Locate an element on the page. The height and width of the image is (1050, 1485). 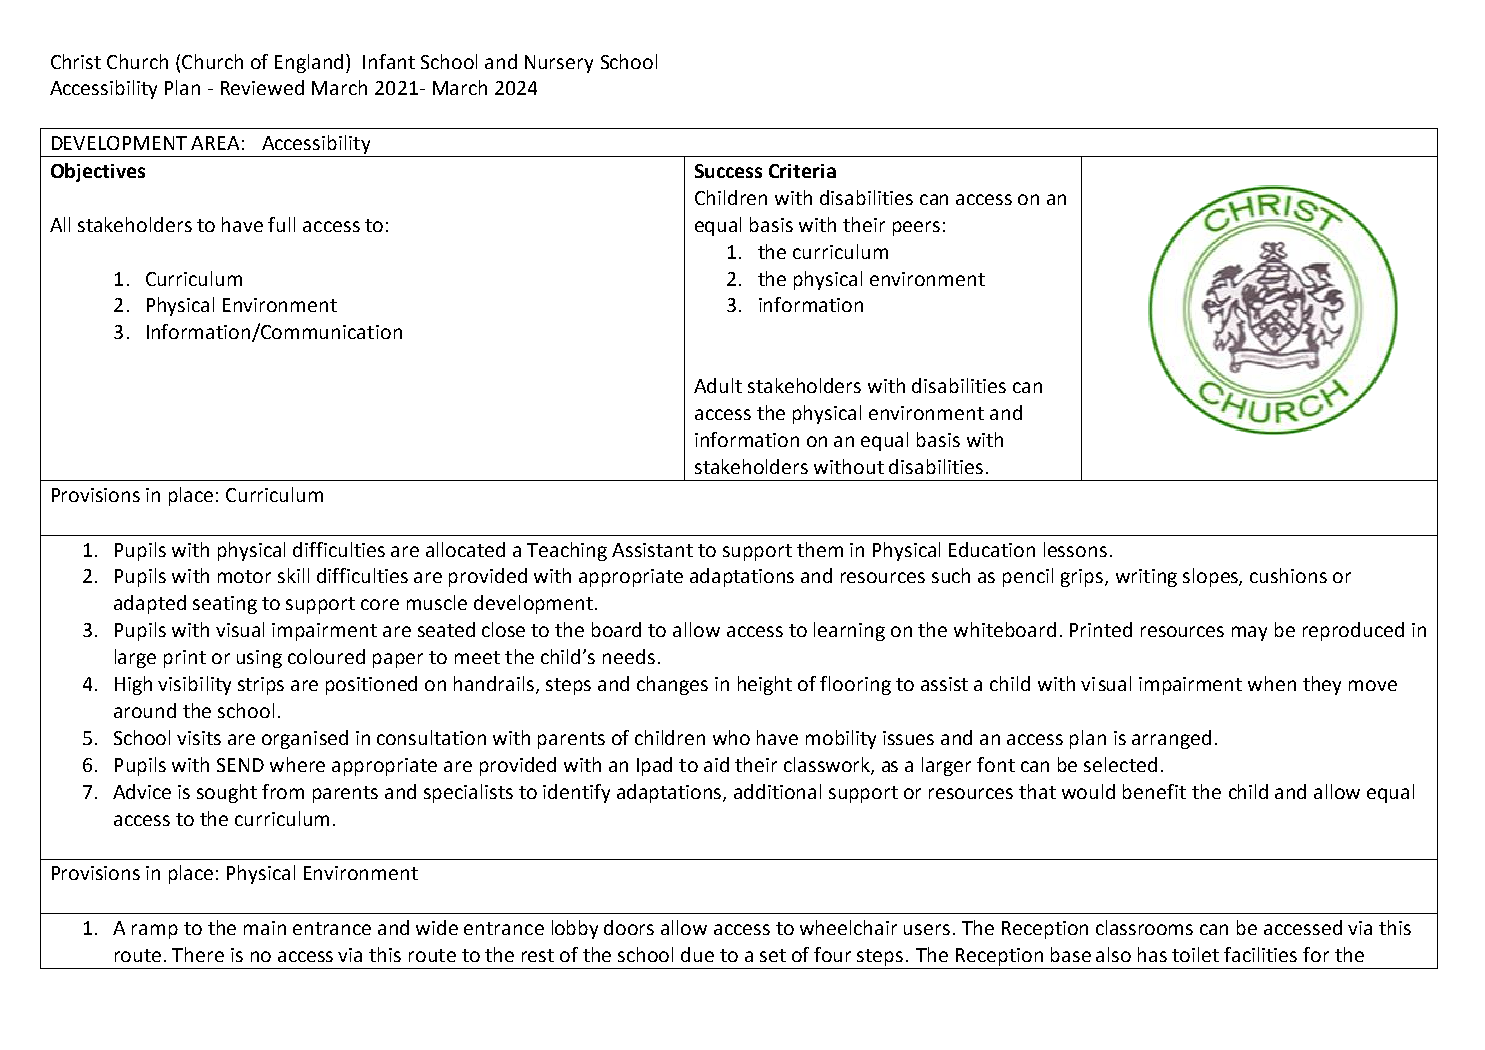
needs is located at coordinates (629, 656).
